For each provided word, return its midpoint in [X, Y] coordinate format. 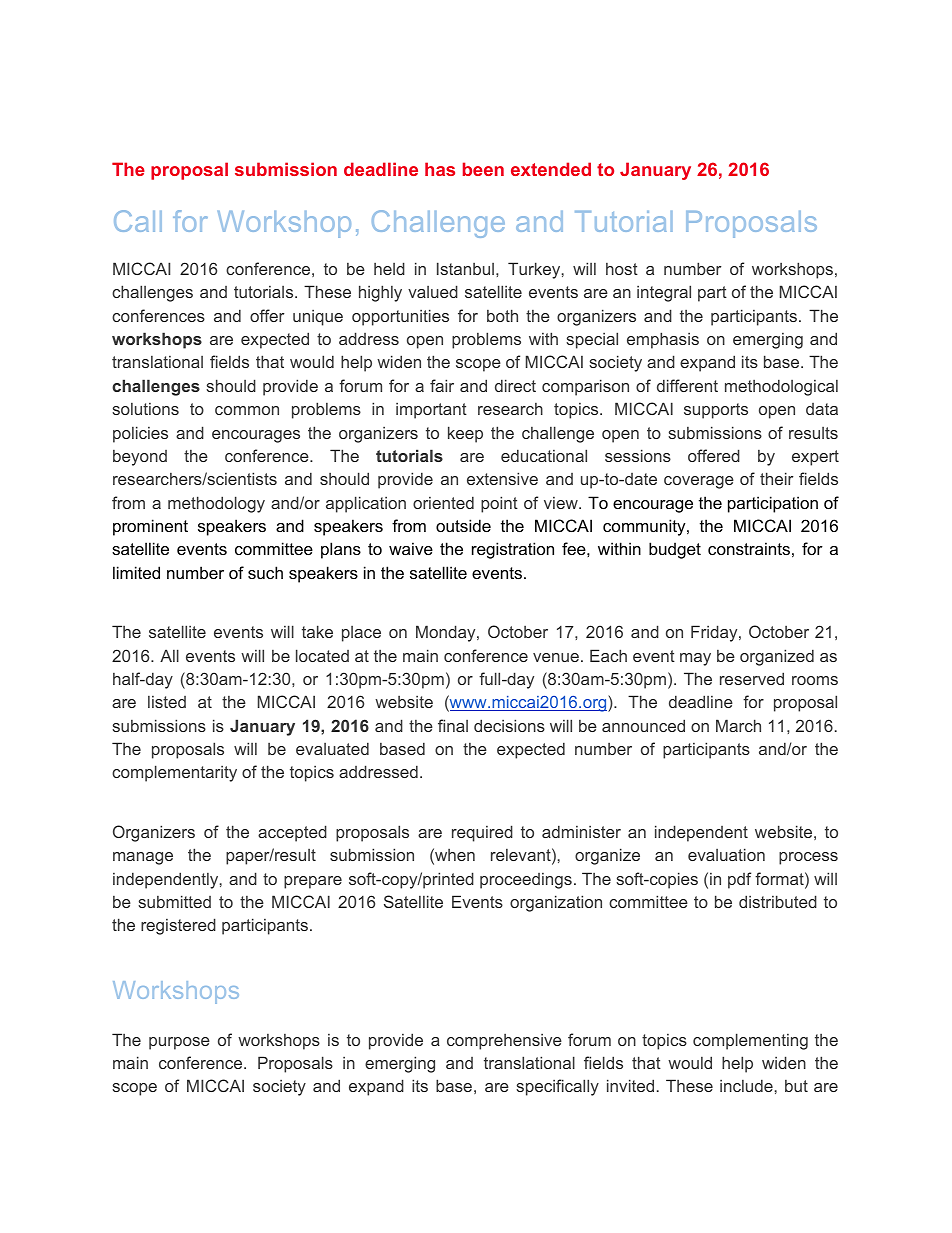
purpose [179, 1043]
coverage [699, 482]
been [483, 169]
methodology [216, 504]
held [389, 268]
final [453, 725]
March [738, 725]
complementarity [174, 773]
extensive [502, 478]
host [622, 269]
